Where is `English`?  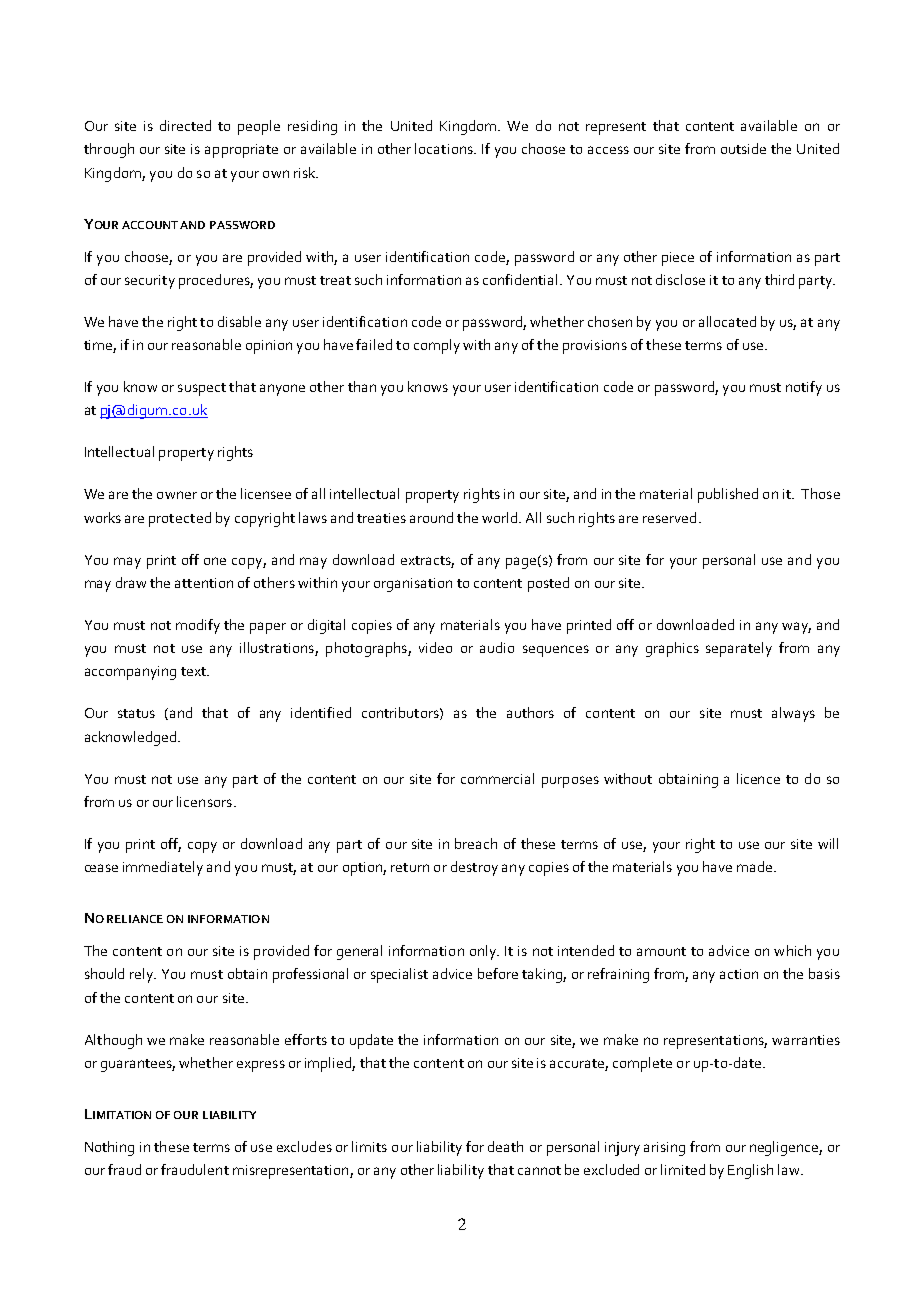
English is located at coordinates (750, 1171).
